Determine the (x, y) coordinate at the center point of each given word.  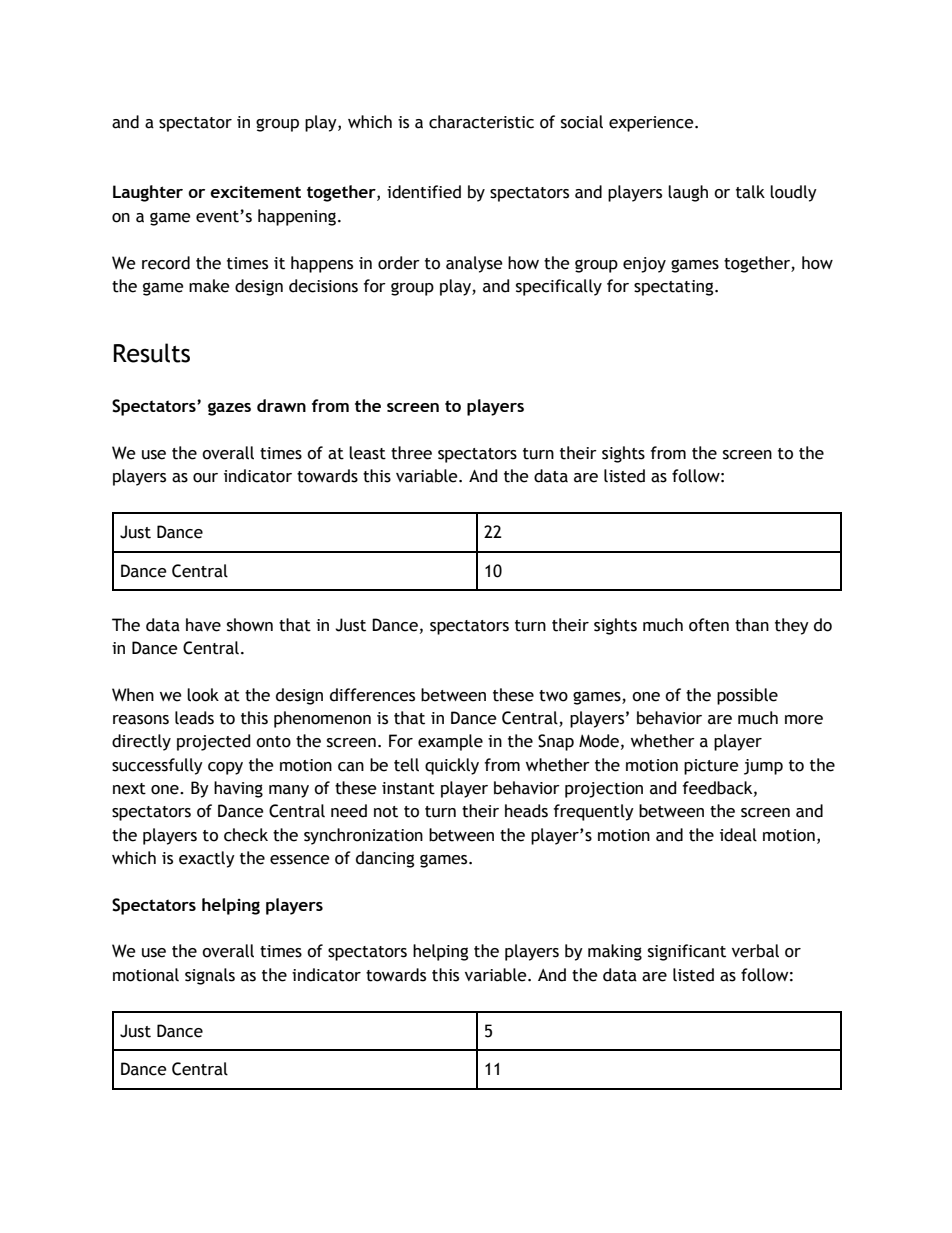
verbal (755, 951)
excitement (255, 192)
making (615, 952)
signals (210, 976)
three (411, 453)
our (205, 478)
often (709, 625)
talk (750, 192)
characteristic (481, 122)
